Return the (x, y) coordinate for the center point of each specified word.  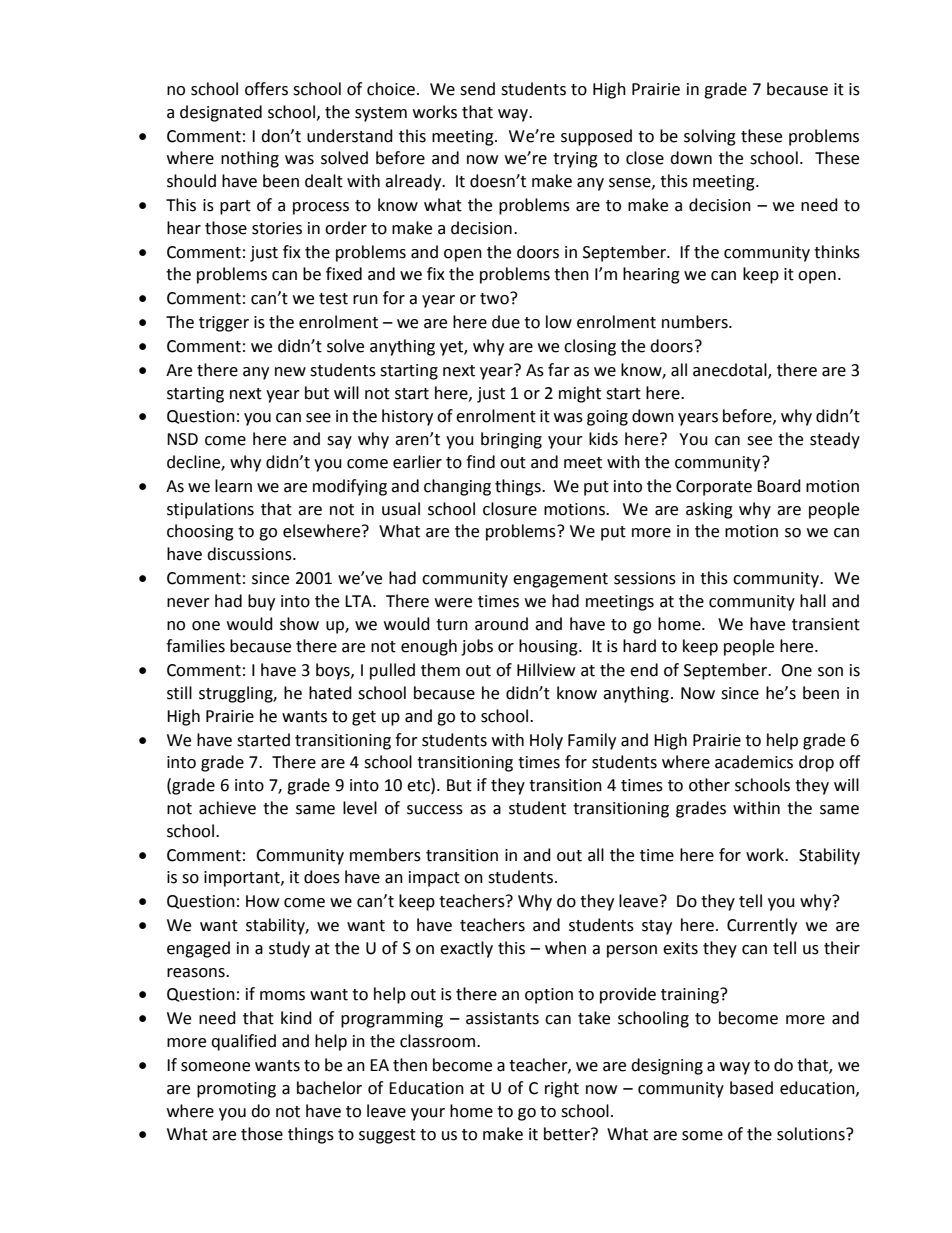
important (243, 879)
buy (261, 602)
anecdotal (731, 370)
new (290, 372)
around (501, 624)
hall (813, 601)
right (562, 1089)
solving (710, 137)
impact (434, 879)
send (477, 89)
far (559, 370)
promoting (236, 1090)
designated (221, 113)
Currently (762, 926)
